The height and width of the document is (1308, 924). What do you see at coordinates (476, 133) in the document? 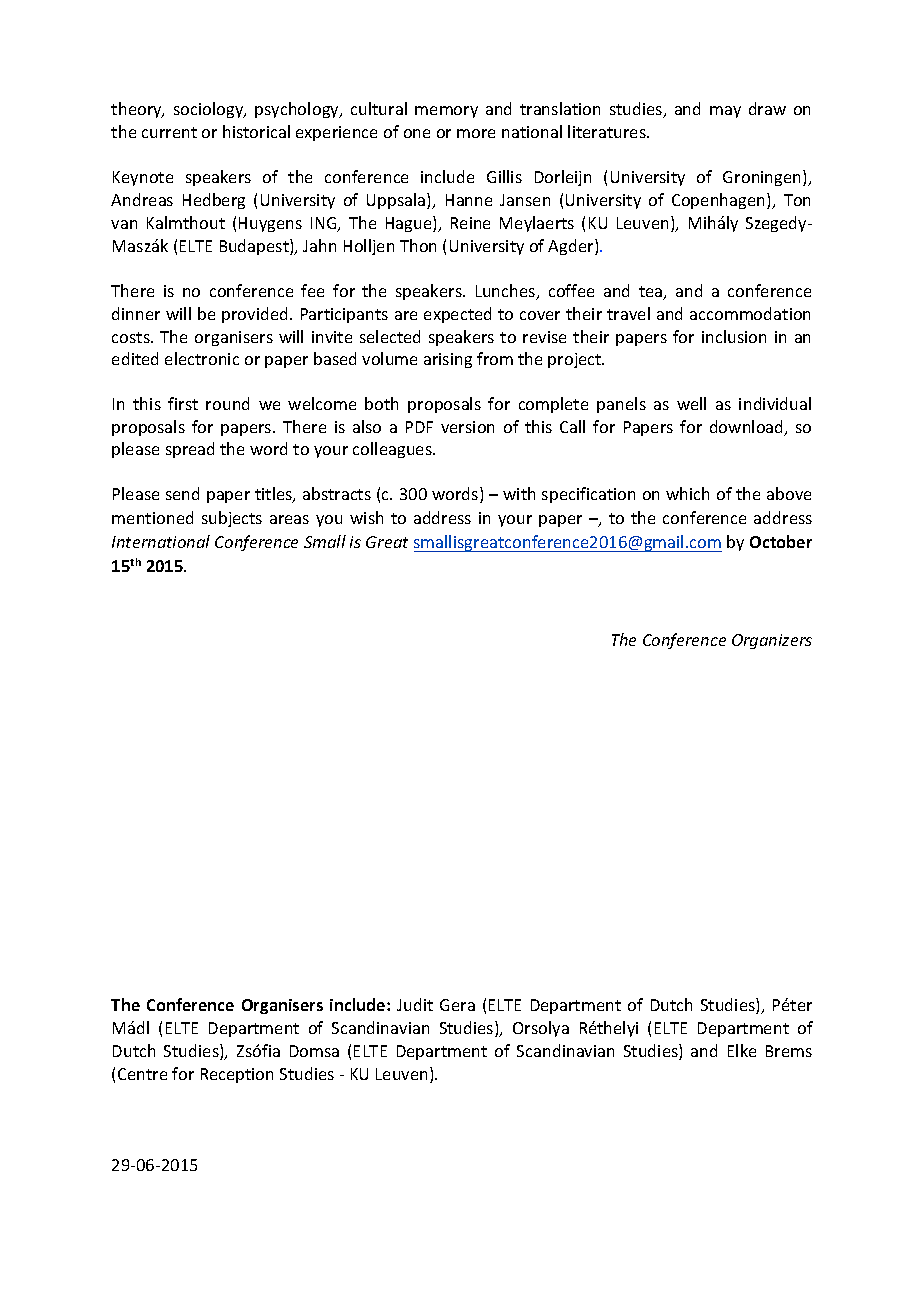
I see `more` at bounding box center [476, 133].
